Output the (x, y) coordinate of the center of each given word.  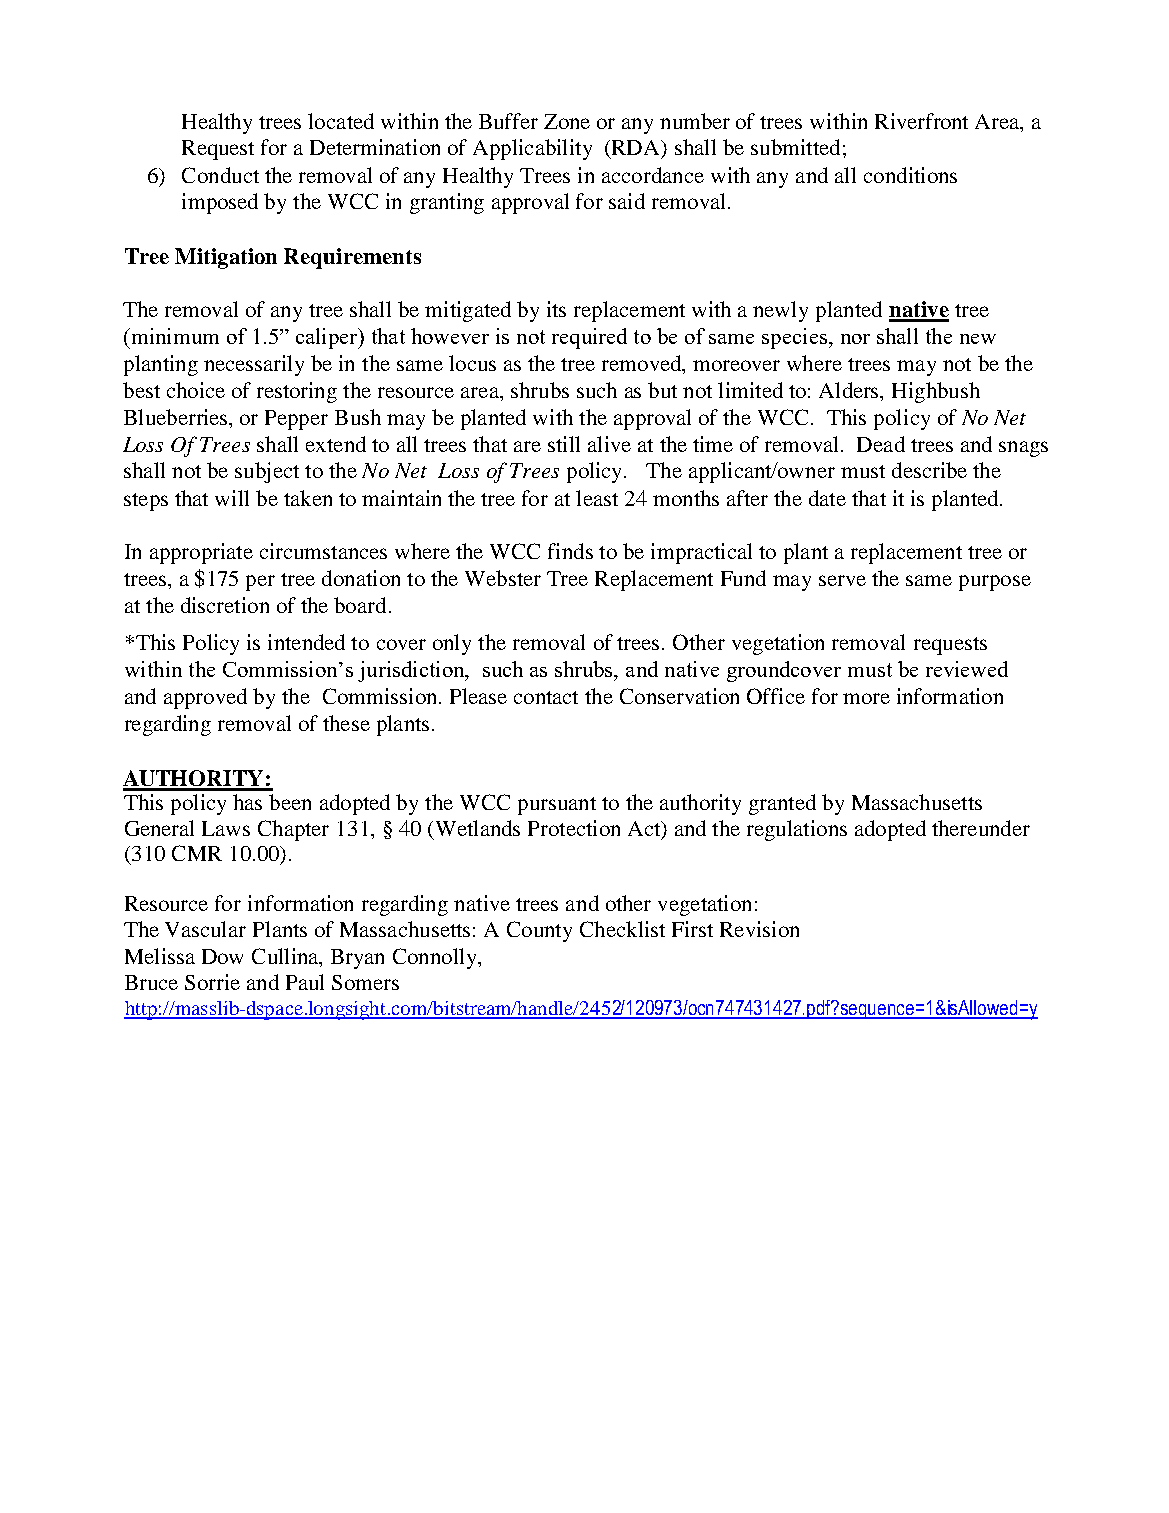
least (597, 498)
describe (929, 470)
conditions (910, 175)
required (589, 338)
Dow (222, 956)
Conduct (220, 175)
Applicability (532, 149)
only (452, 644)
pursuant (557, 806)
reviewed (967, 669)
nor (855, 339)
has (247, 802)
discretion (225, 605)
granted (782, 804)
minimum (173, 336)
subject (267, 472)
